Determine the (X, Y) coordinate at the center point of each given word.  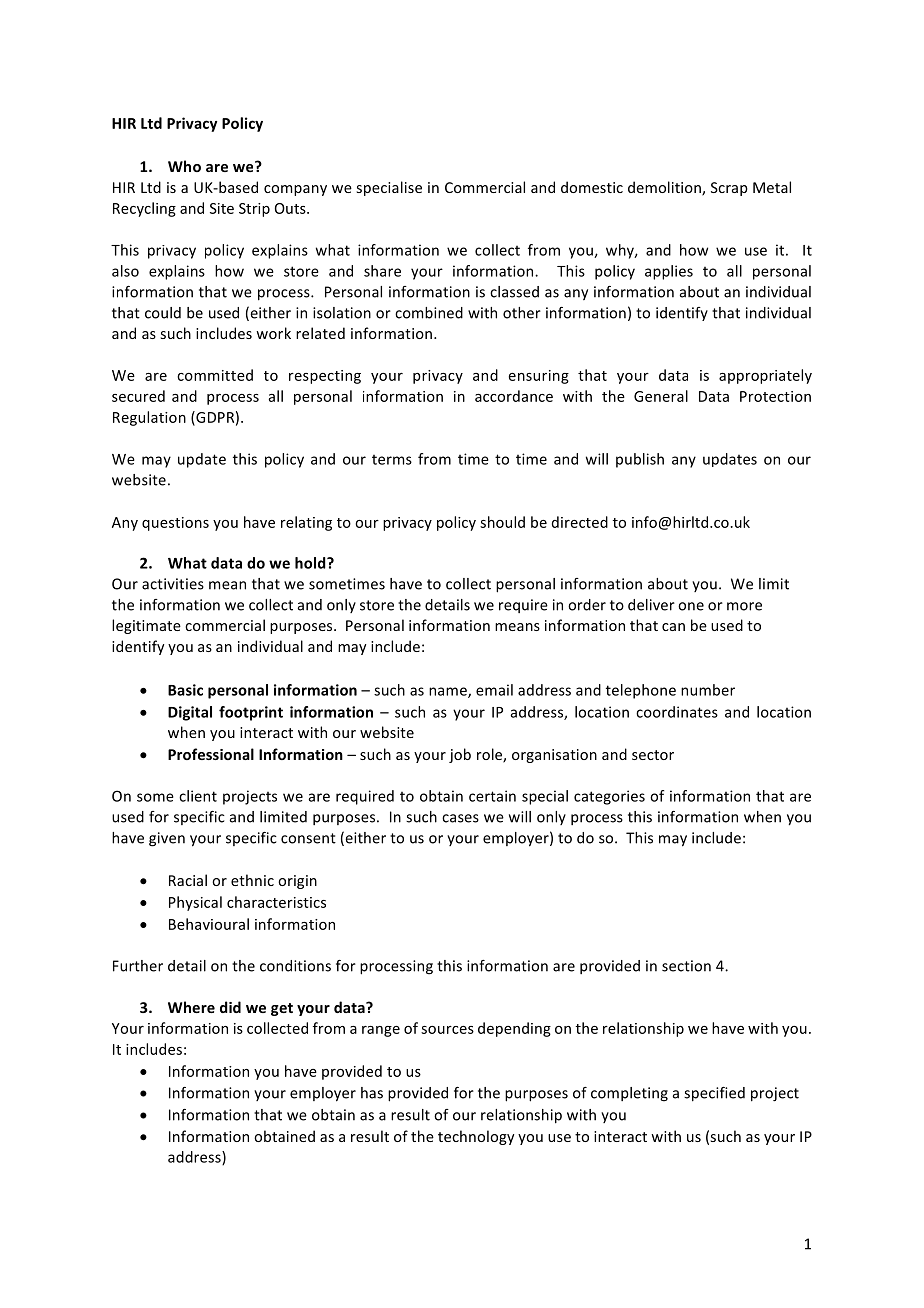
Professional (211, 754)
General (661, 396)
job (460, 755)
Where (191, 1007)
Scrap (729, 189)
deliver (651, 605)
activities (173, 584)
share (382, 271)
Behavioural (209, 924)
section (686, 966)
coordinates (677, 712)
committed (215, 375)
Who (184, 166)
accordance (514, 396)
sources (447, 1030)
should (502, 522)
